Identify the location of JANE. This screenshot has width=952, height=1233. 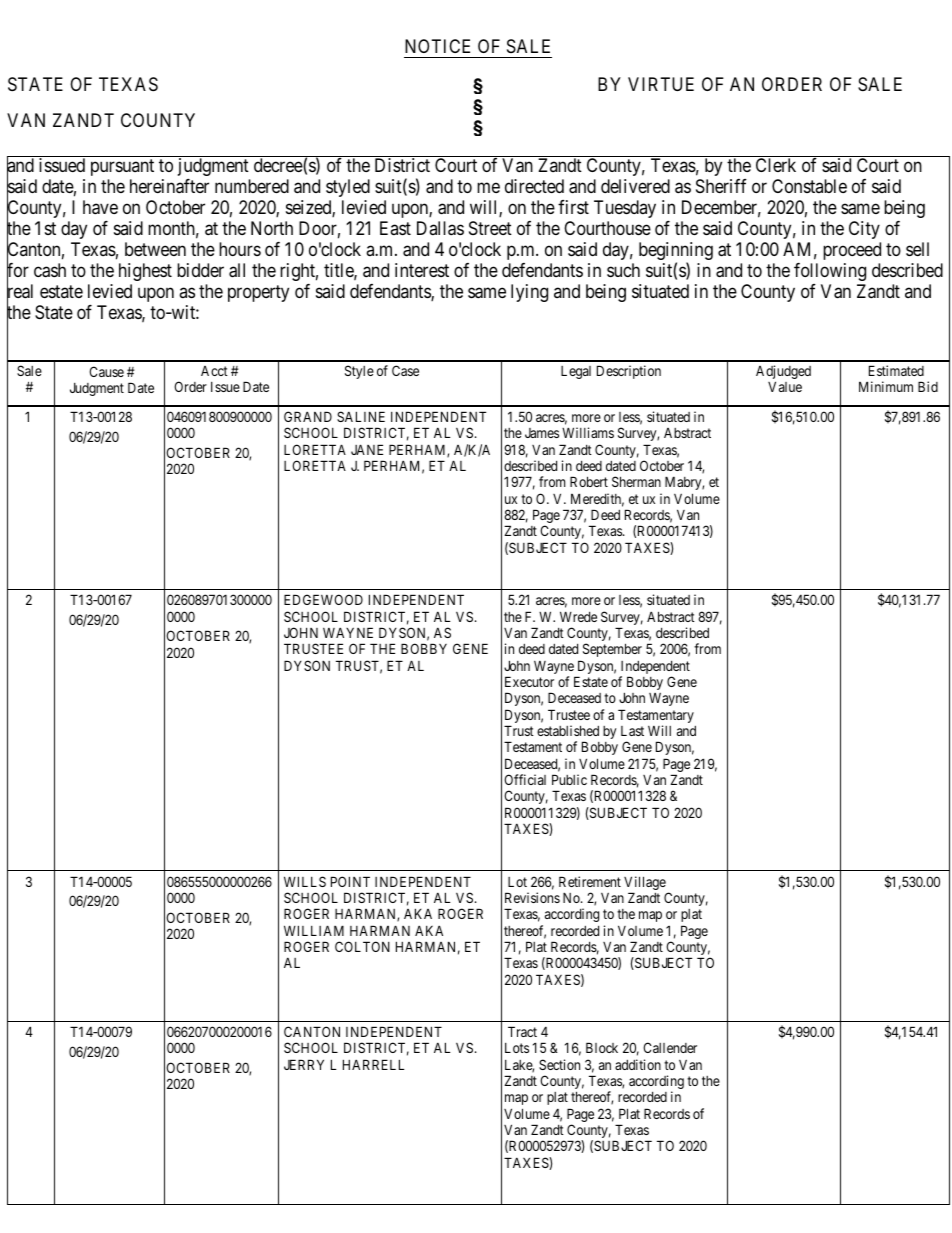
(367, 449).
